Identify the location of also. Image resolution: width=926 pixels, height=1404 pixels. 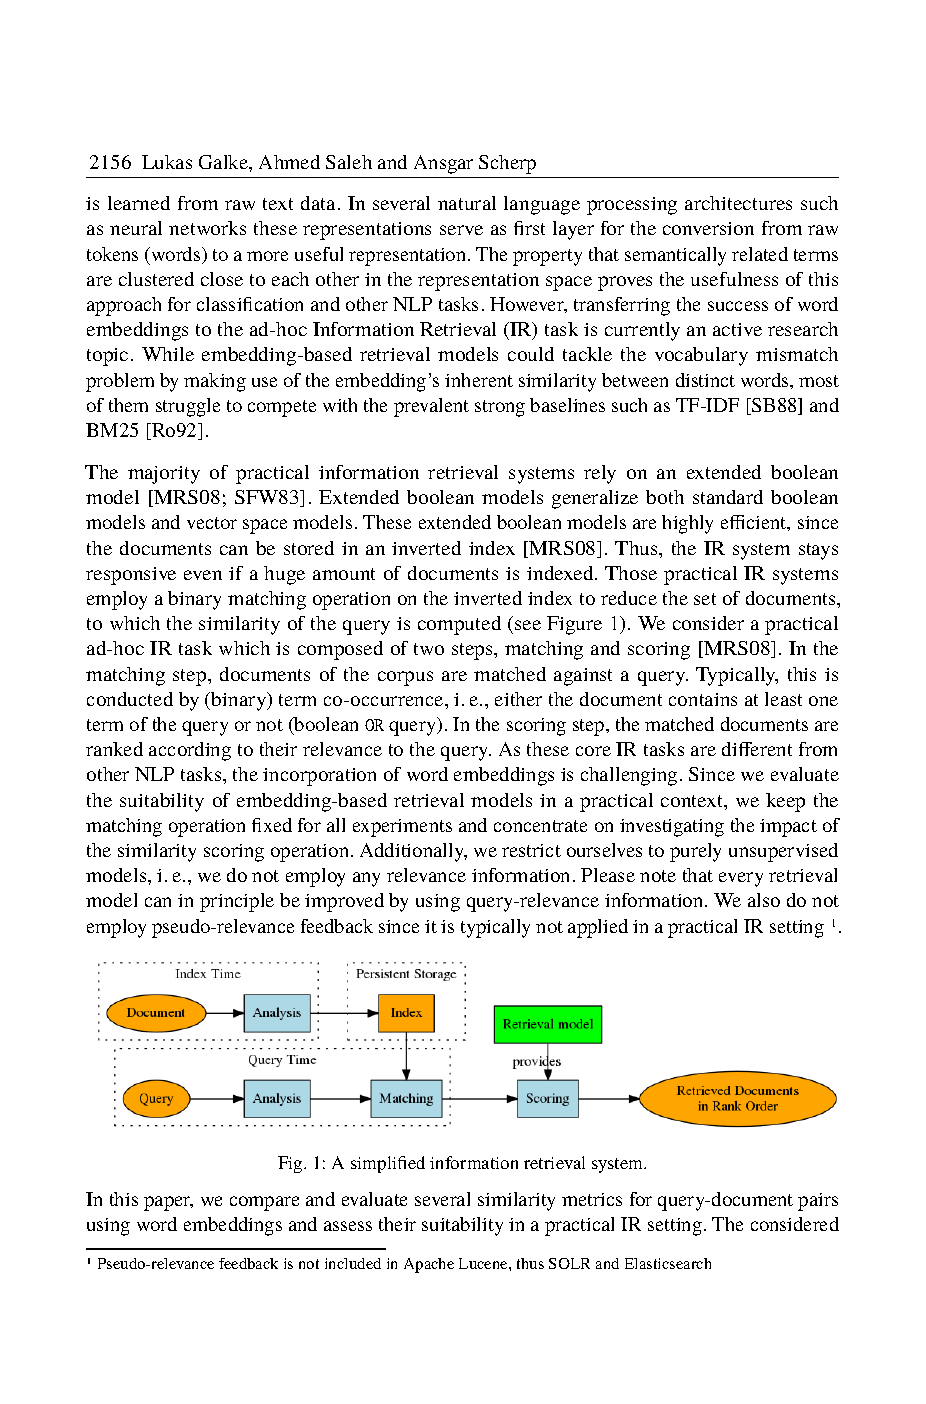
(764, 900).
